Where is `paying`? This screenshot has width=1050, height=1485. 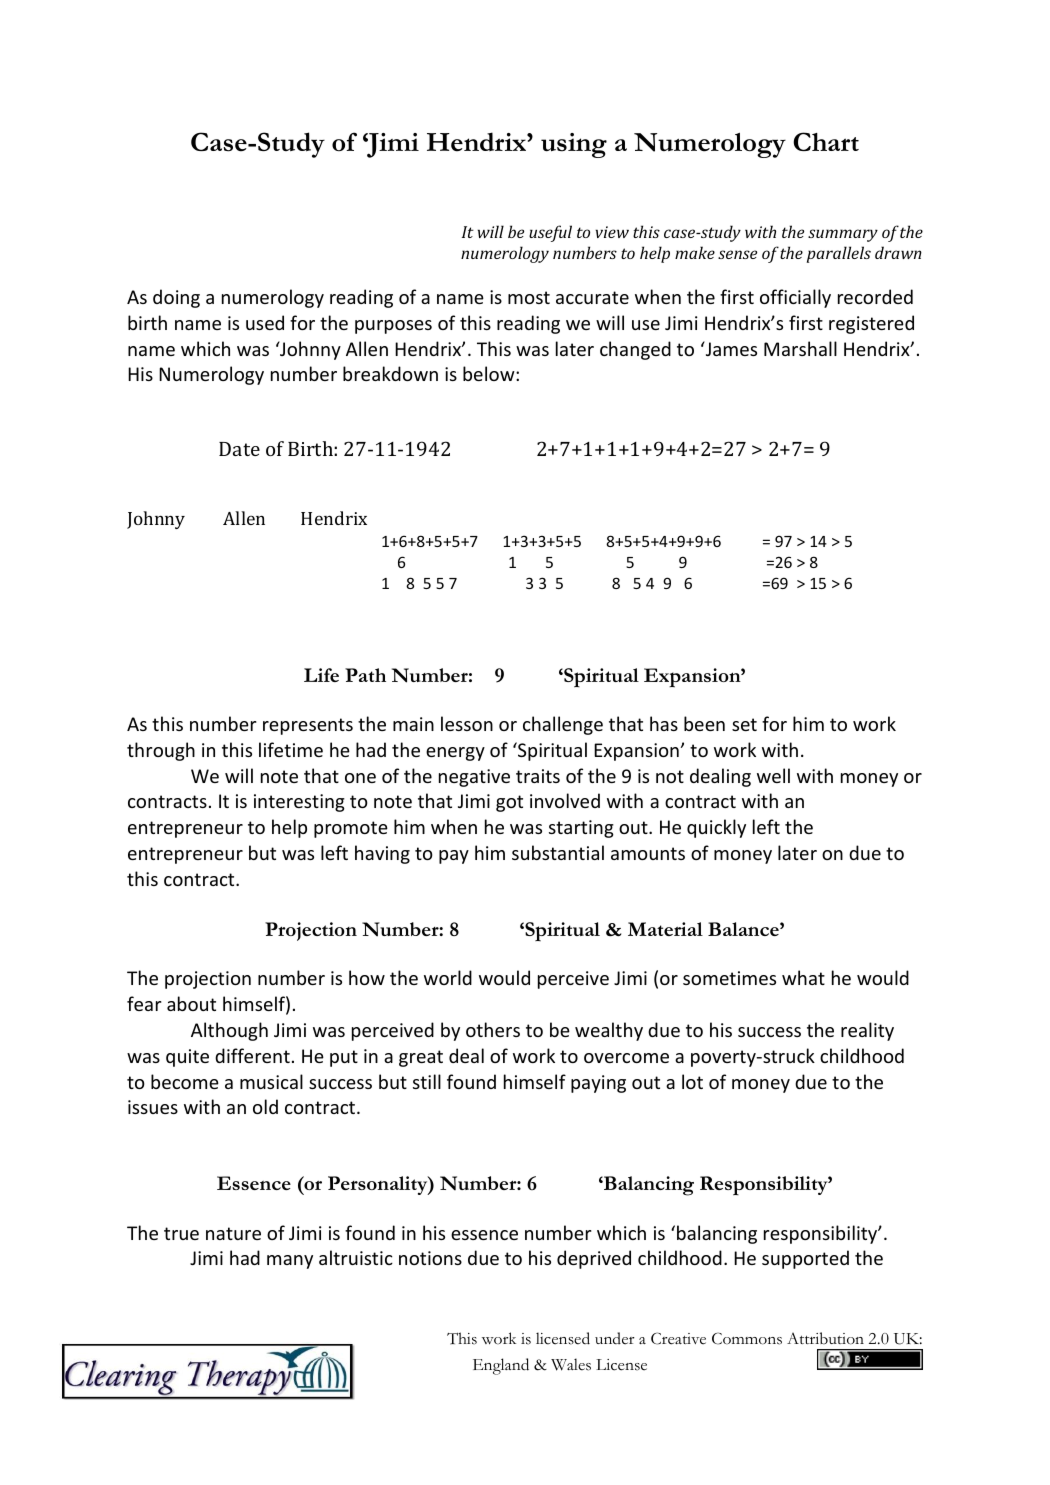 paying is located at coordinates (598, 1084).
